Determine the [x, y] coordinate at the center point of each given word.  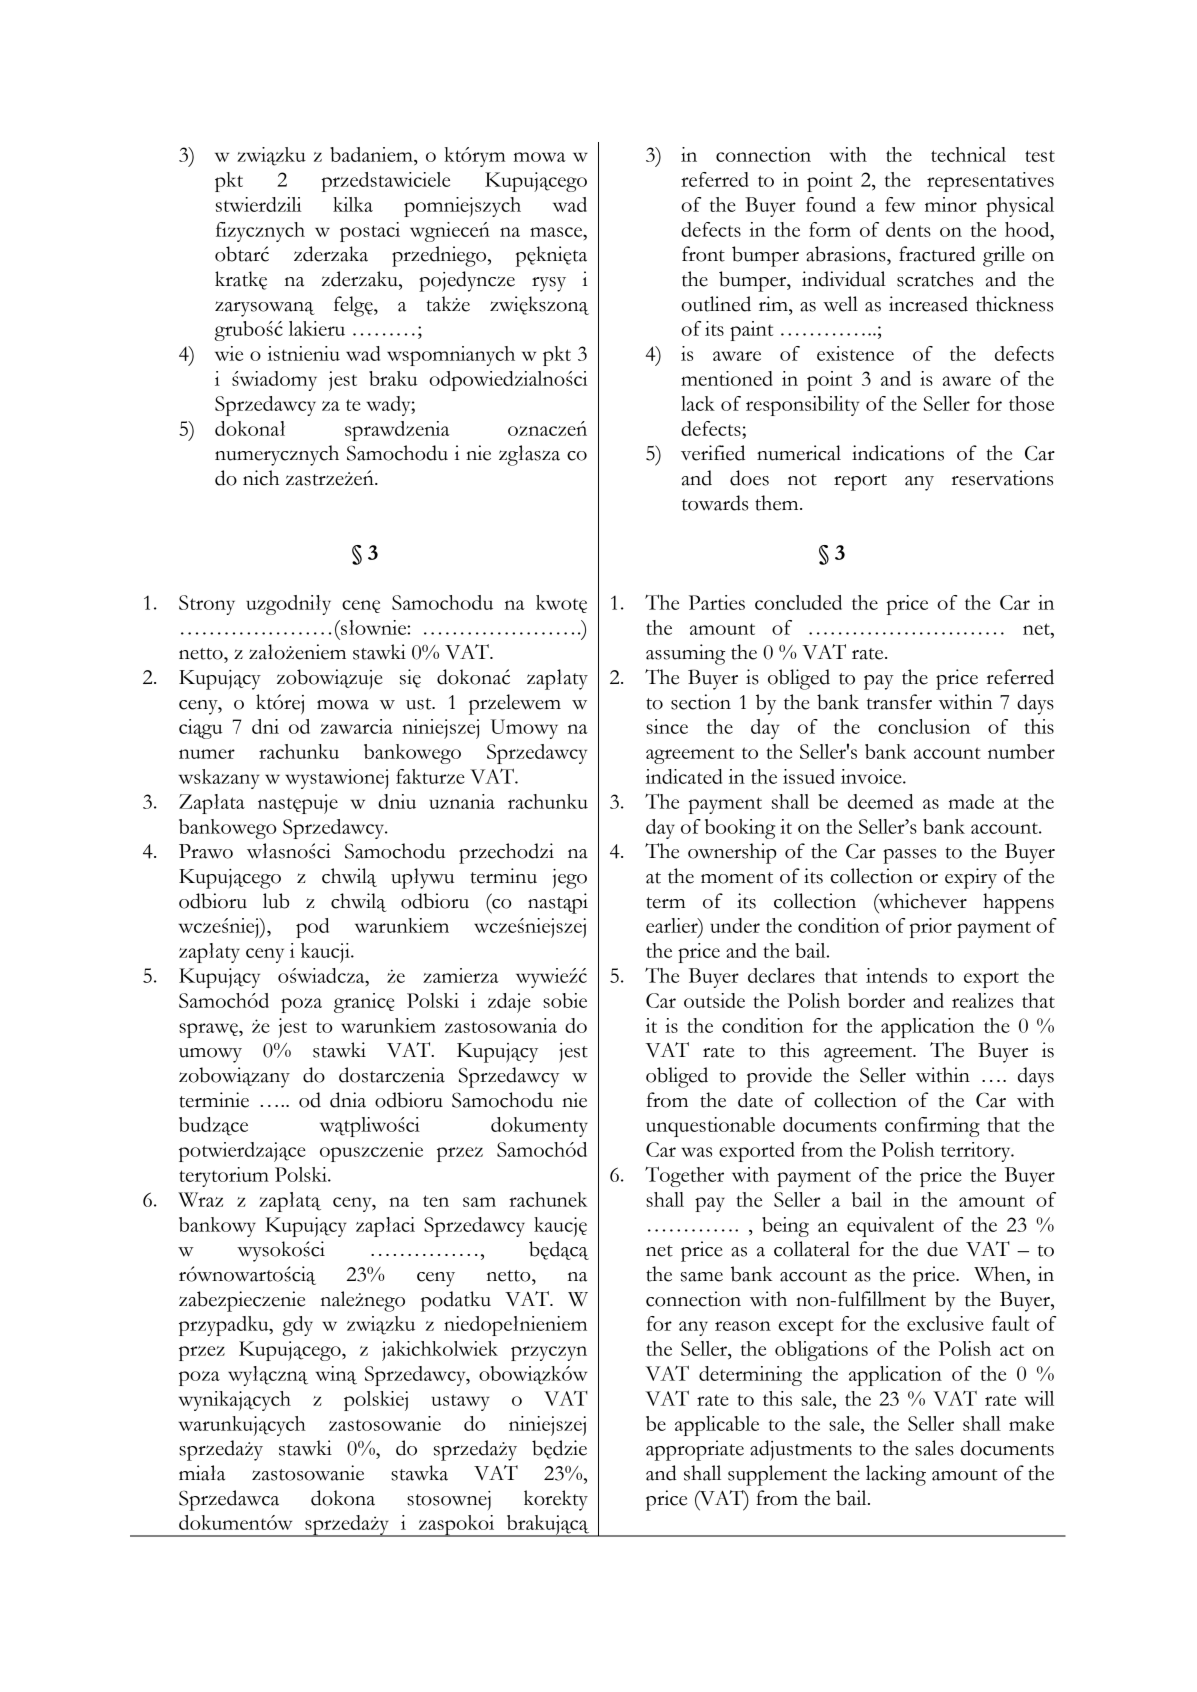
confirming [932, 1127]
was [696, 1152]
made [971, 801]
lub [276, 901]
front [703, 254]
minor [951, 204]
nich [261, 478]
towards [715, 503]
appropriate [695, 1450]
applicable [717, 1426]
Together [684, 1176]
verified [713, 453]
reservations [1002, 478]
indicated [684, 776]
